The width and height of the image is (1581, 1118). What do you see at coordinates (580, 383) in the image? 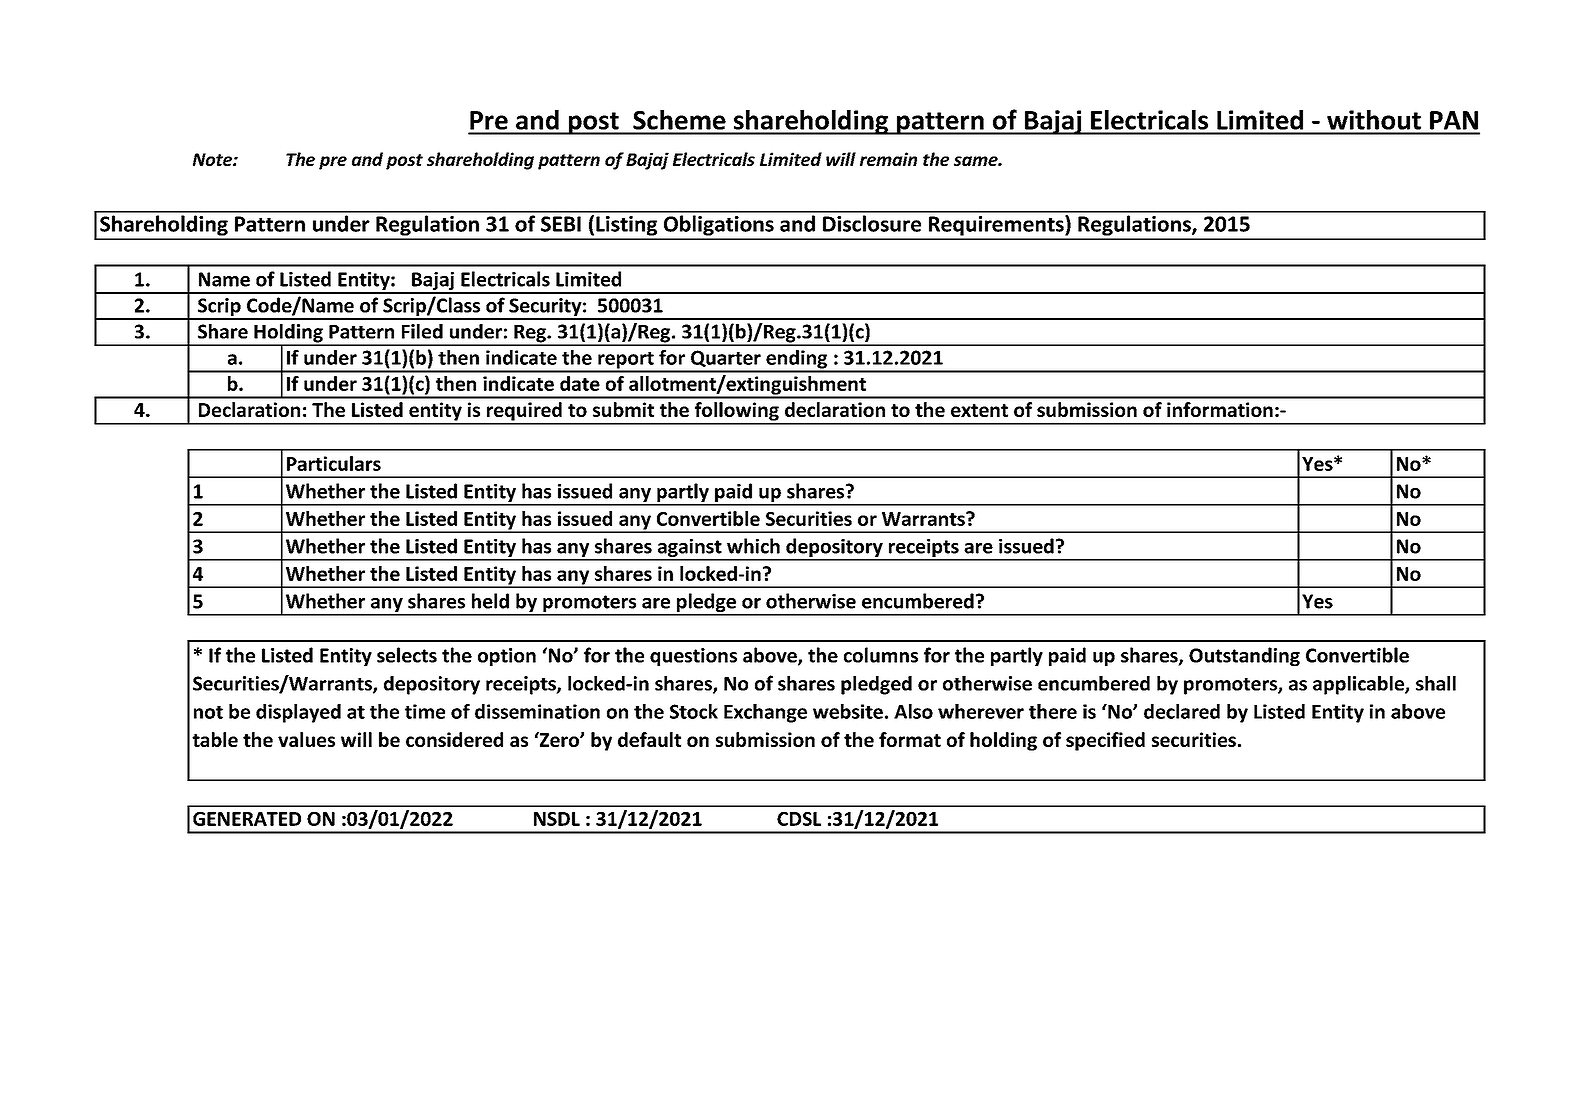
I see `date` at bounding box center [580, 383].
